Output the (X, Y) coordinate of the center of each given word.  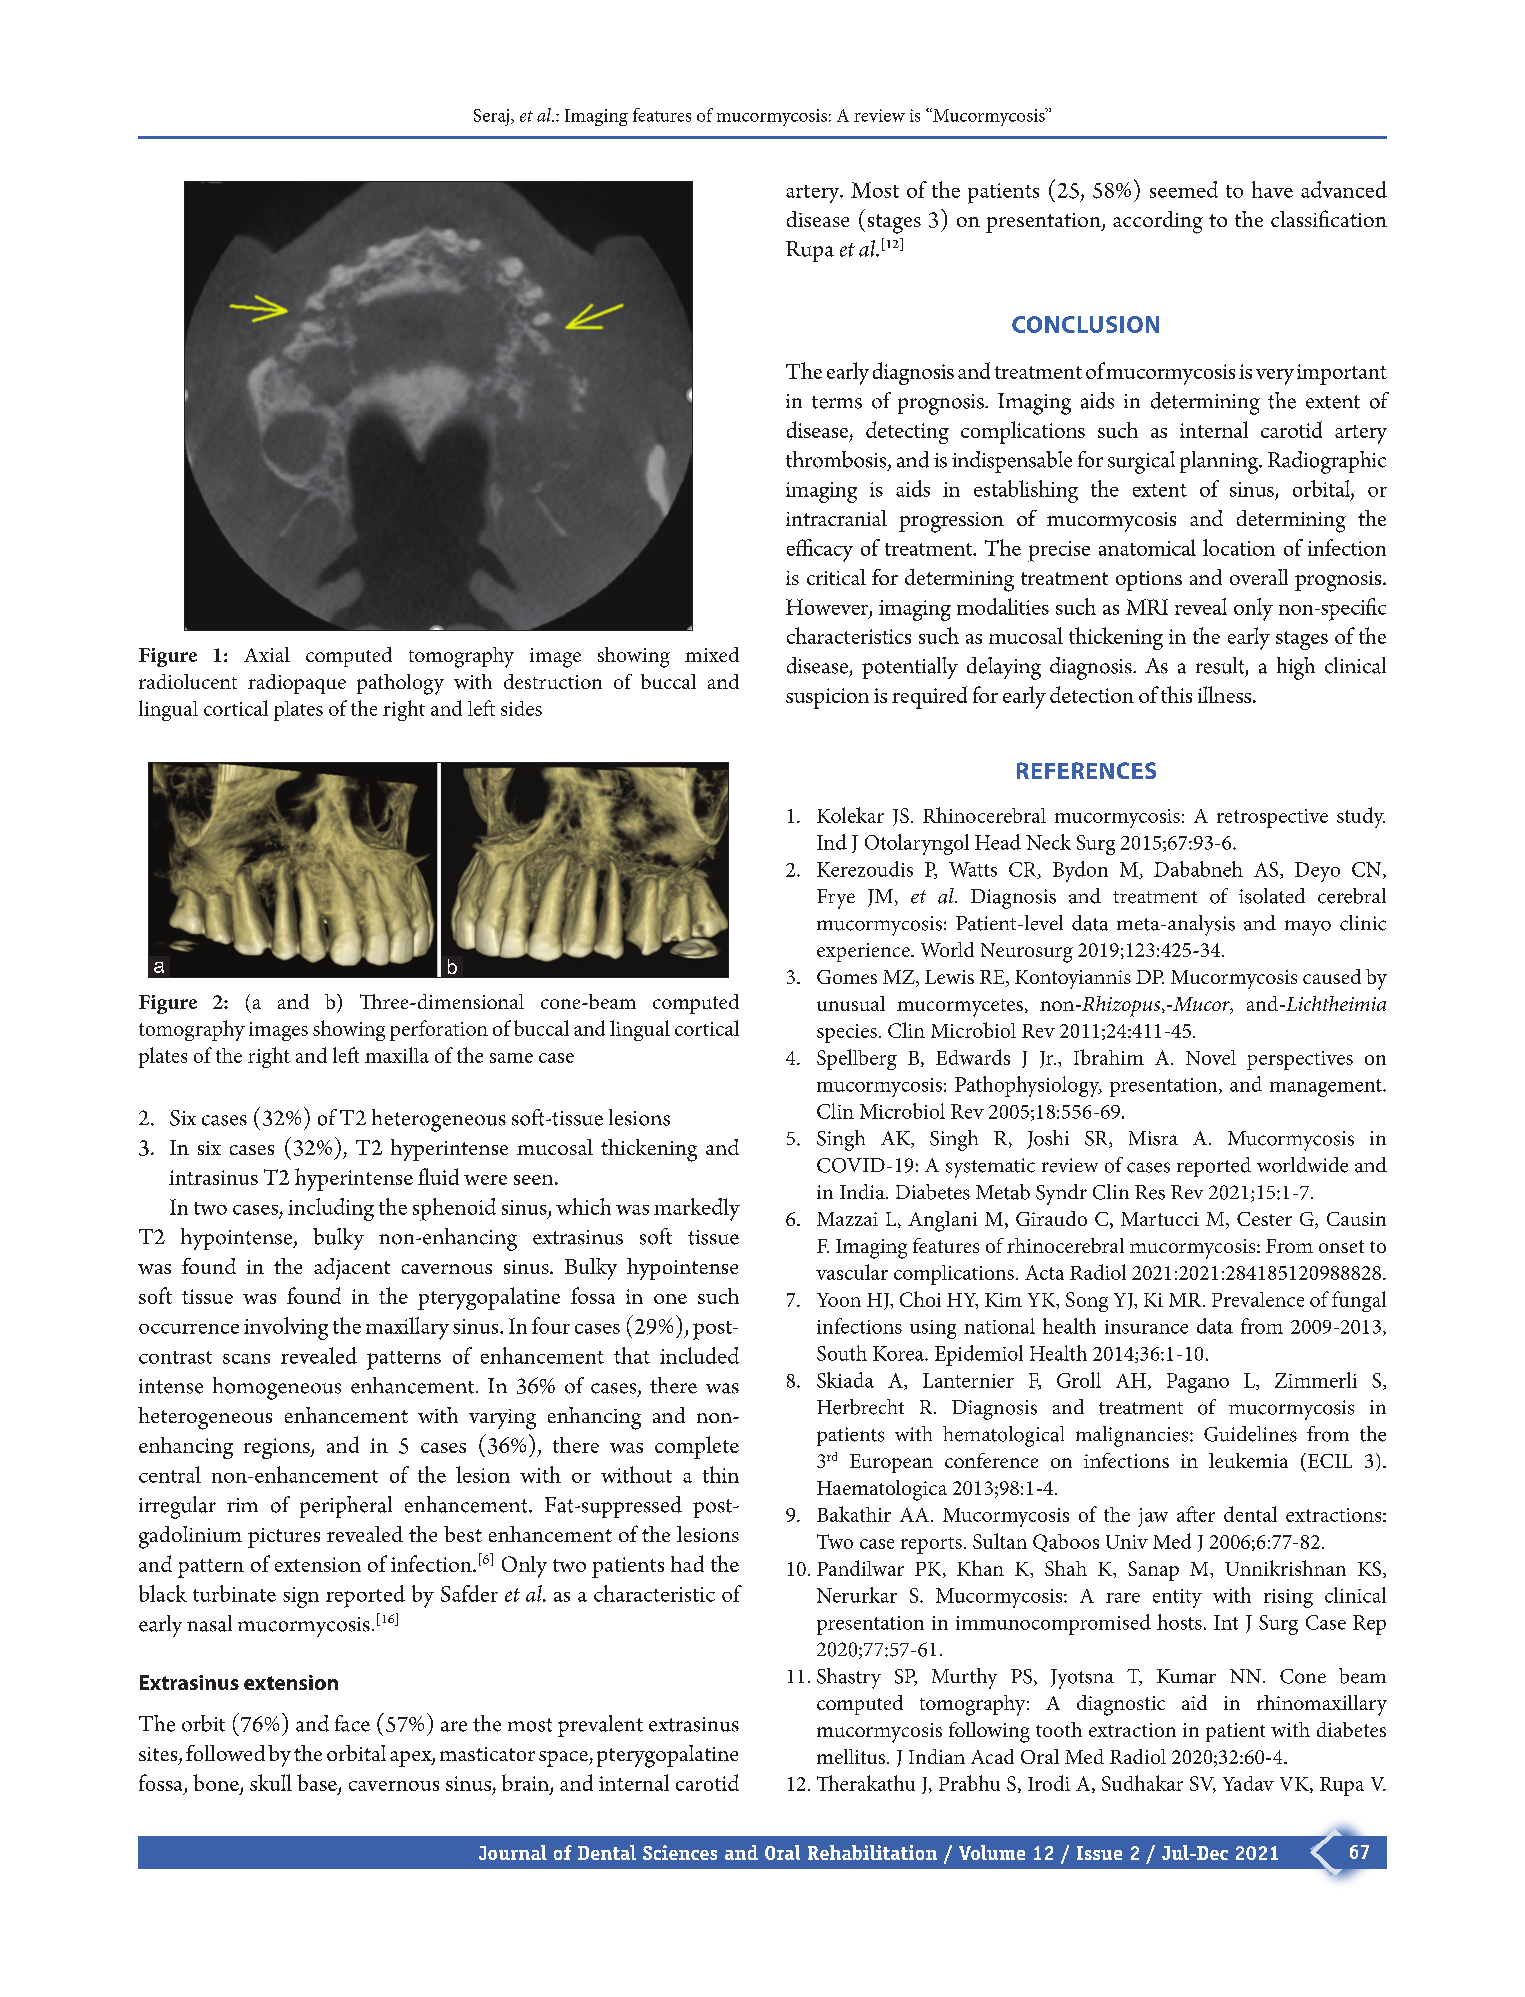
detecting (907, 432)
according (1158, 222)
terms (837, 402)
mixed (712, 654)
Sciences (680, 1852)
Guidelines (1250, 1434)
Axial (267, 654)
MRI (1147, 607)
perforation (439, 1030)
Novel (1211, 1057)
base (318, 1784)
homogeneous (277, 1388)
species (847, 1033)
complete (697, 1447)
